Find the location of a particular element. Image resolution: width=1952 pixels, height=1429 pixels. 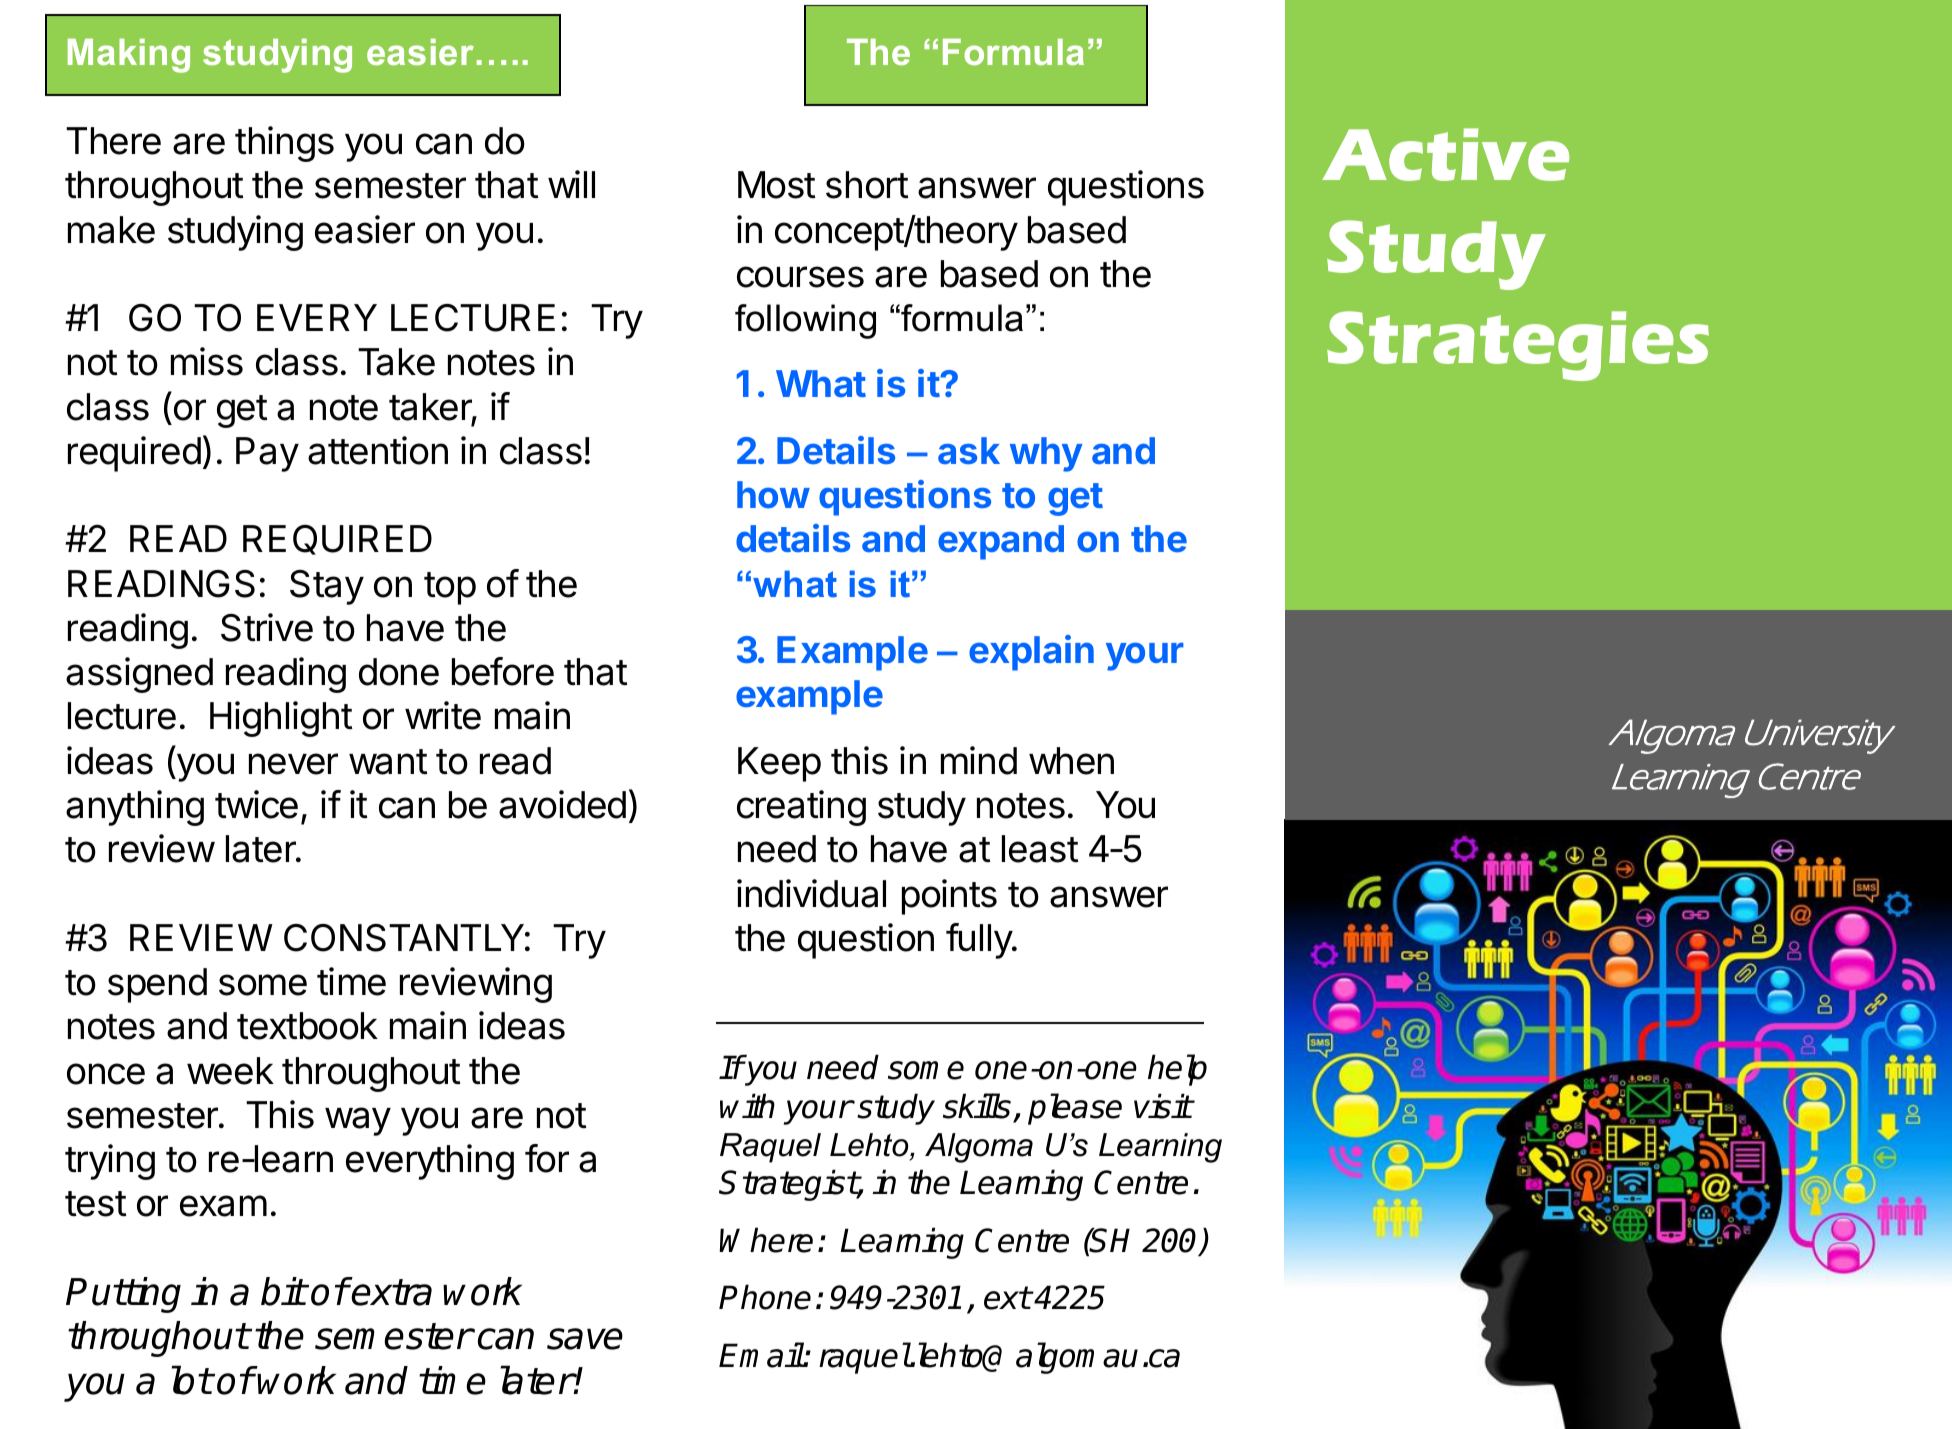

Most is located at coordinates (777, 185).
